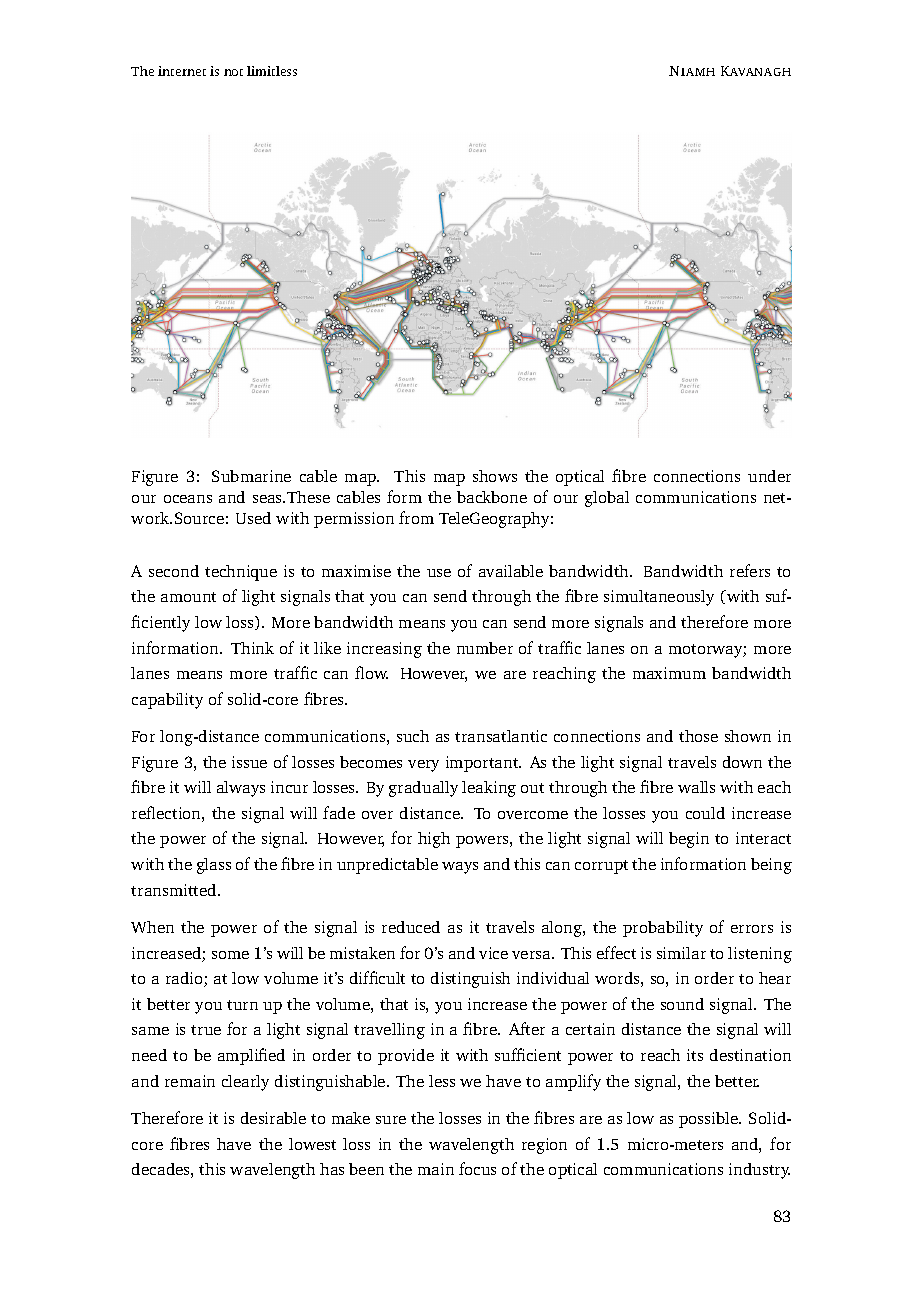 Image resolution: width=924 pixels, height=1308 pixels. I want to click on walls, so click(696, 787).
